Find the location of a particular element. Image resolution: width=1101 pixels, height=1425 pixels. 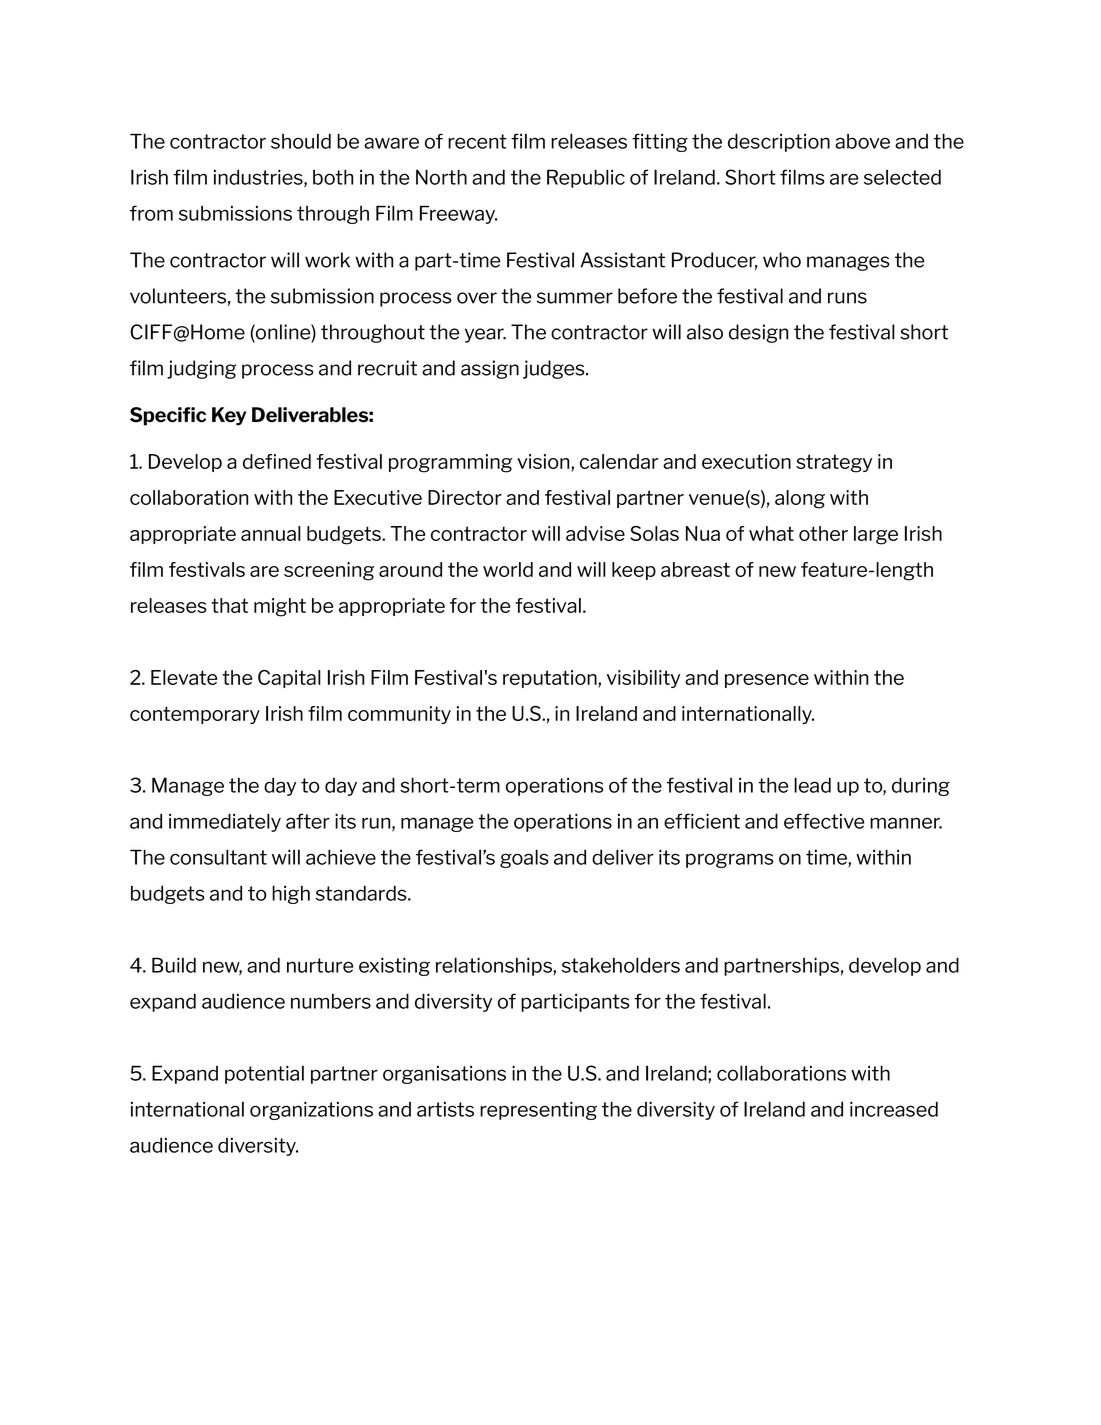

vision is located at coordinates (544, 463).
